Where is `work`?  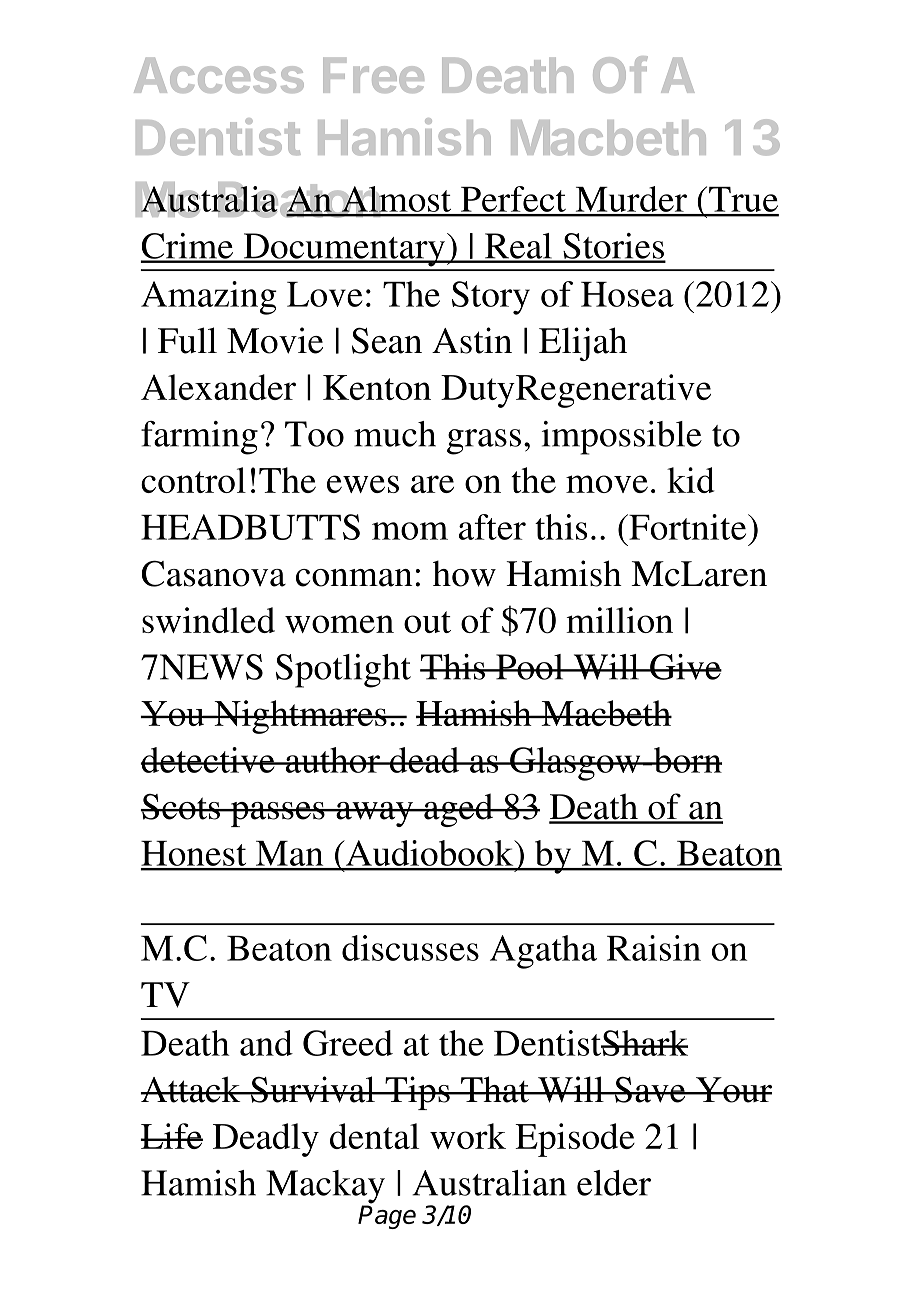
work is located at coordinates (468, 1136).
